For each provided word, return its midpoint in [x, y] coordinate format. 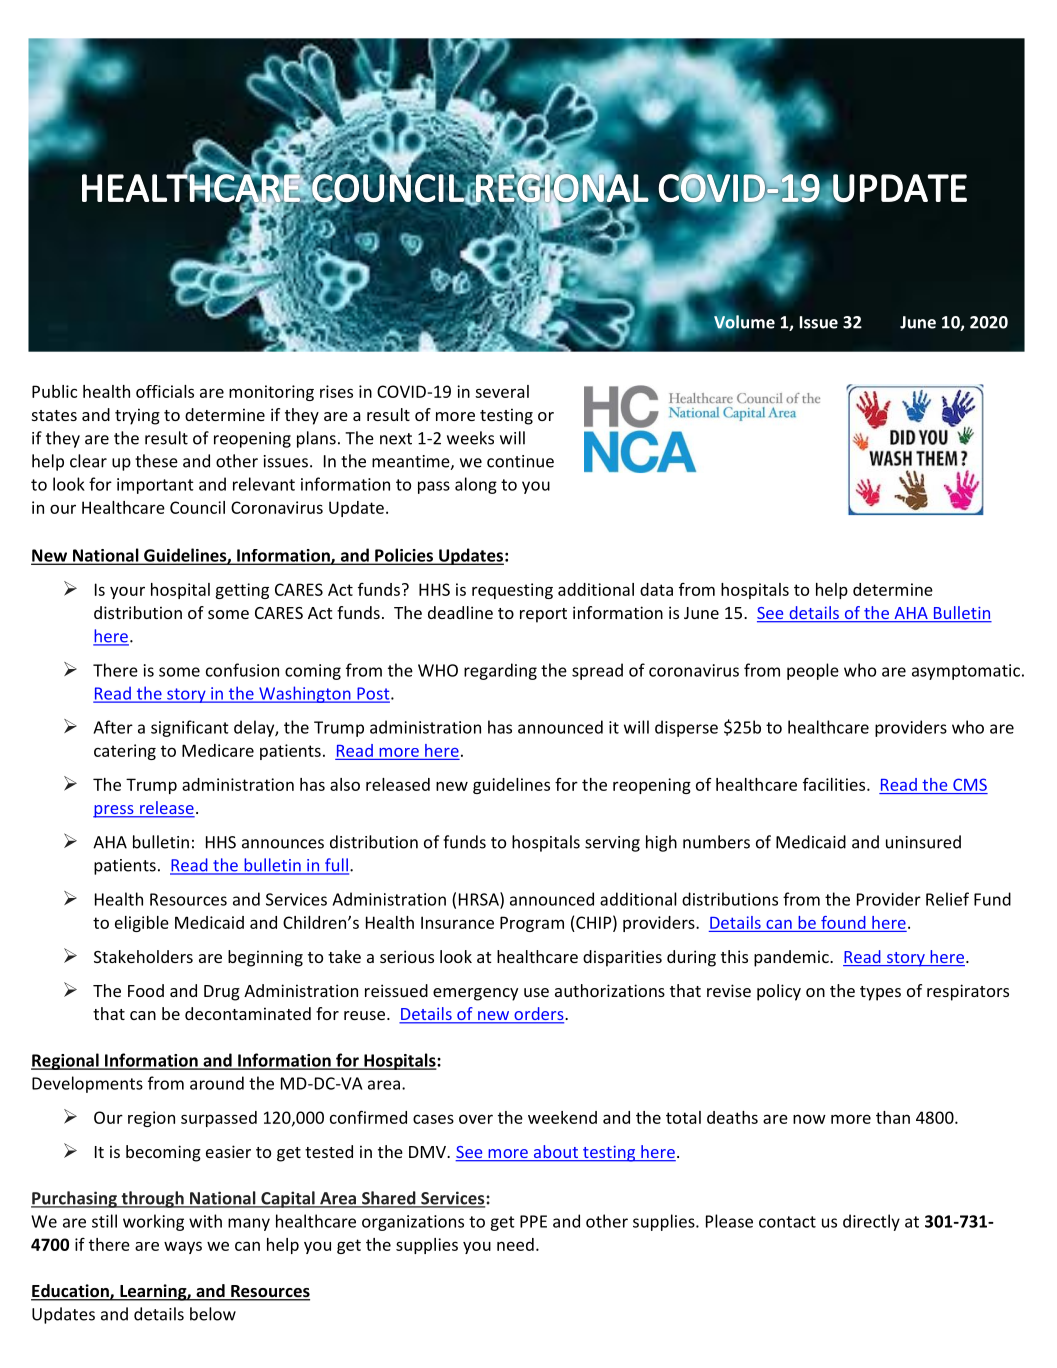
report [543, 615]
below [213, 1314]
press [114, 811]
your [127, 592]
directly [871, 1222]
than [893, 1117]
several [502, 391]
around [217, 1083]
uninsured [923, 842]
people [813, 671]
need [515, 1244]
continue [520, 461]
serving [612, 844]
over [476, 1119]
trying [137, 416]
